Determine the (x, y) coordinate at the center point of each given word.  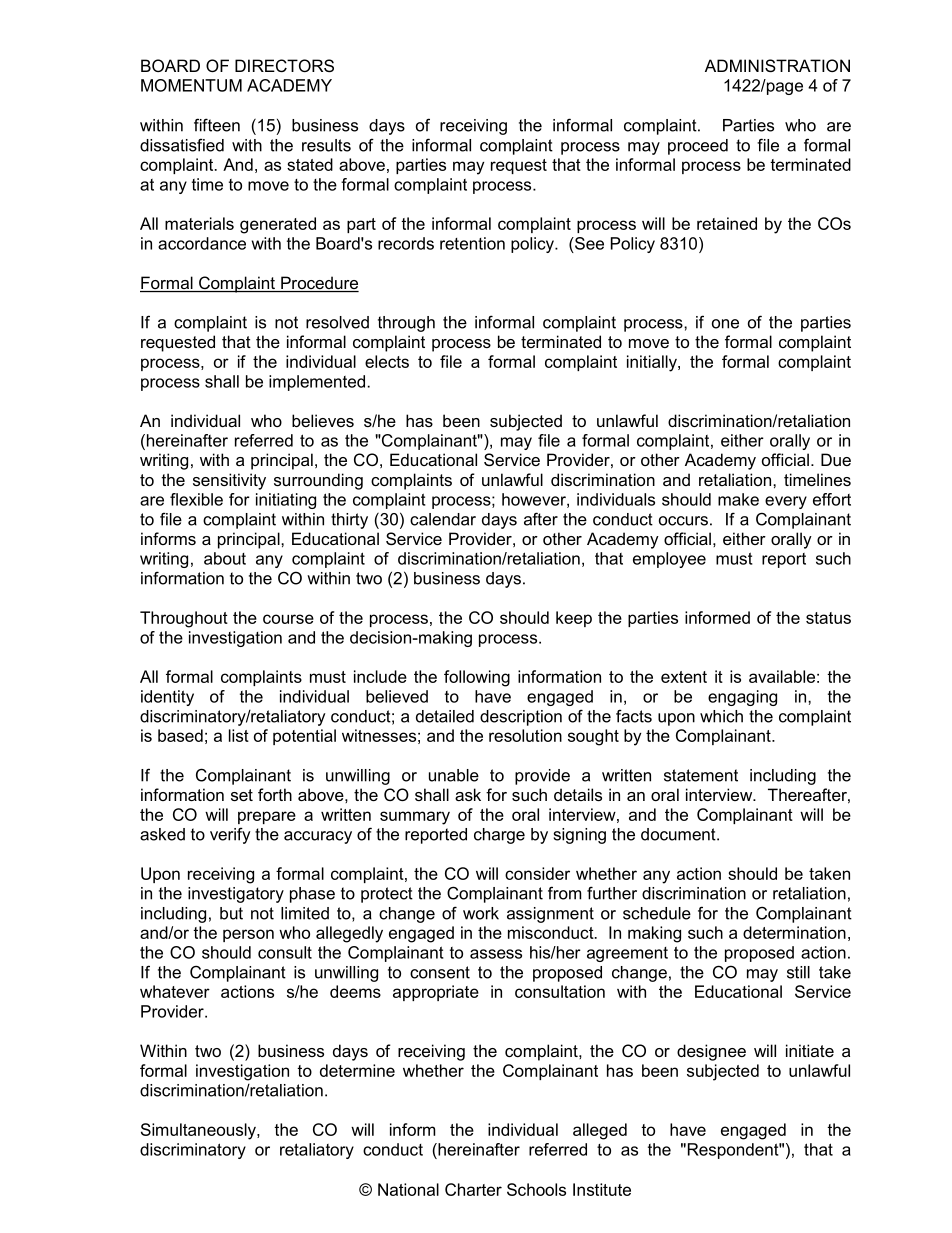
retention (472, 243)
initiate (810, 1050)
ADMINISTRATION (777, 65)
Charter (473, 1189)
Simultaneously (199, 1131)
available (782, 676)
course (288, 619)
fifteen (217, 125)
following (477, 678)
